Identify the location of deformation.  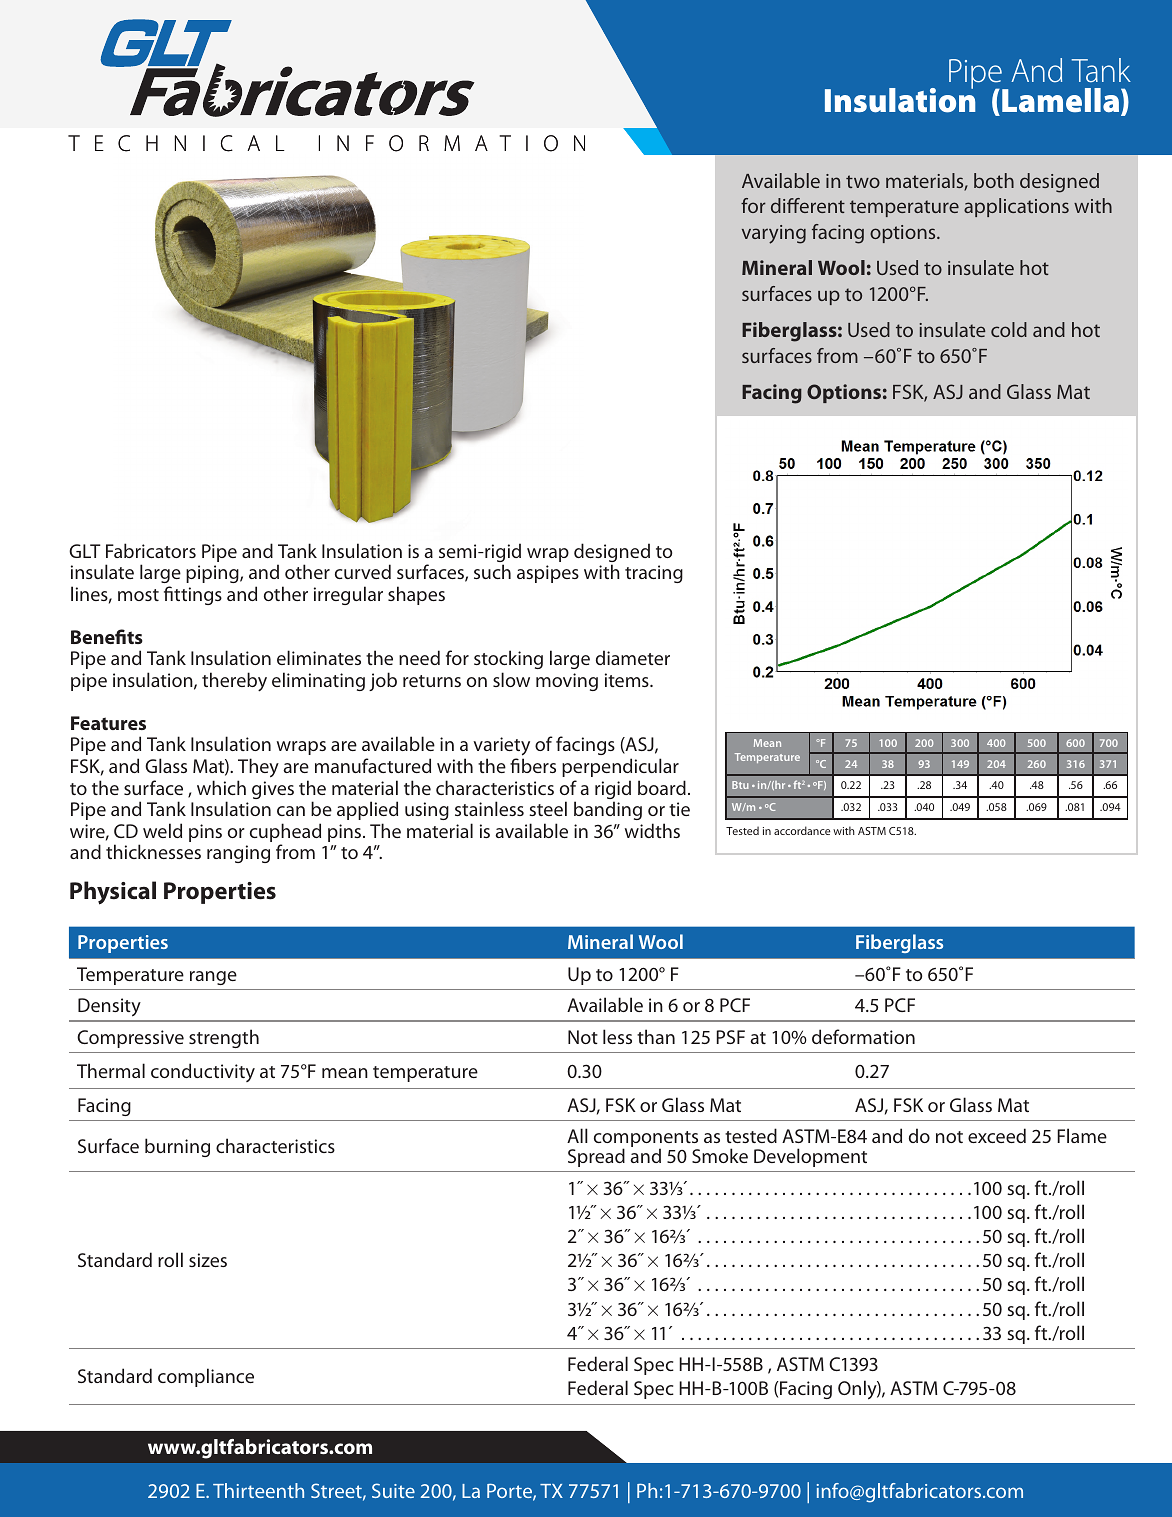
(863, 1036).
